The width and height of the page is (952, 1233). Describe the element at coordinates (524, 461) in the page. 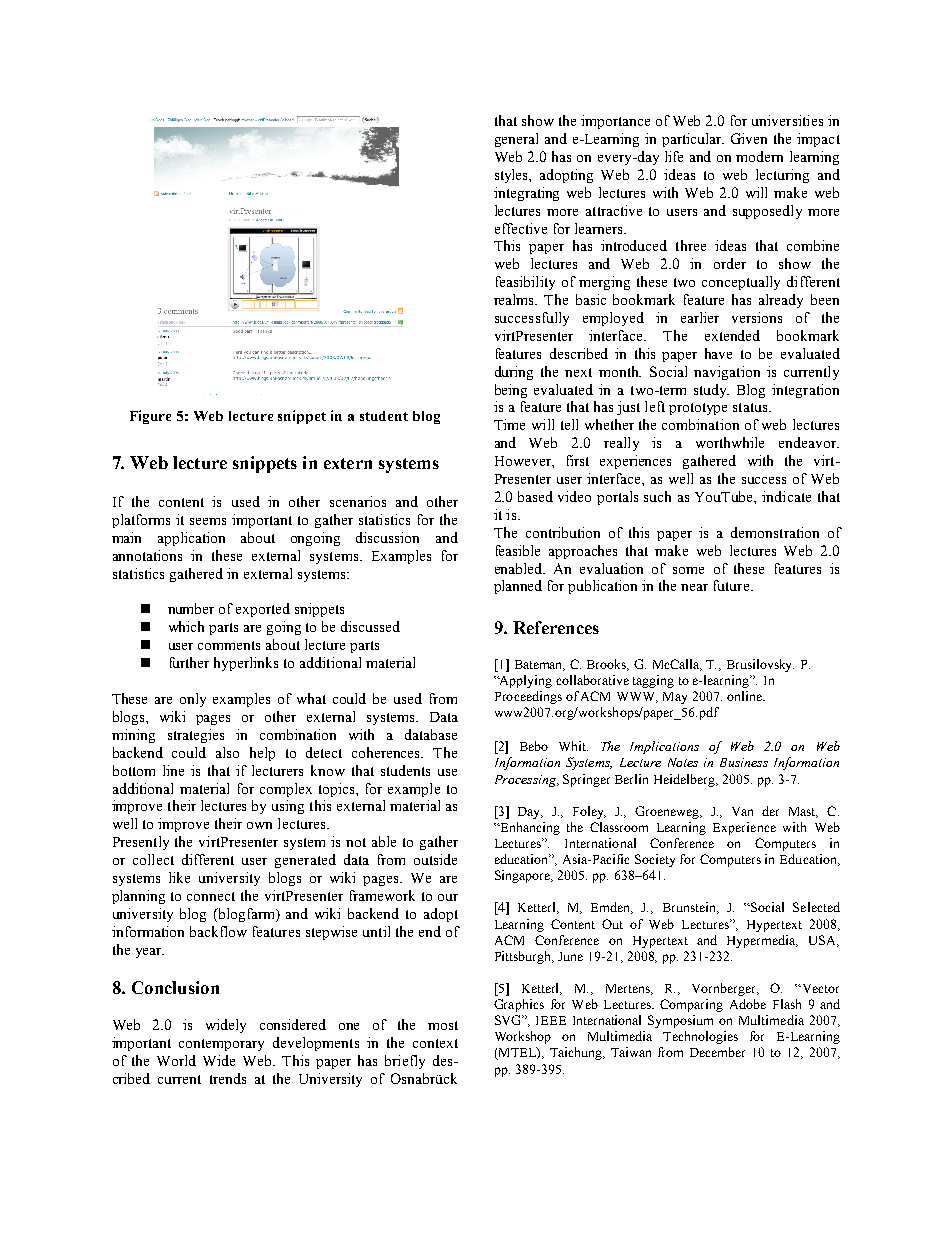

I see `However` at that location.
